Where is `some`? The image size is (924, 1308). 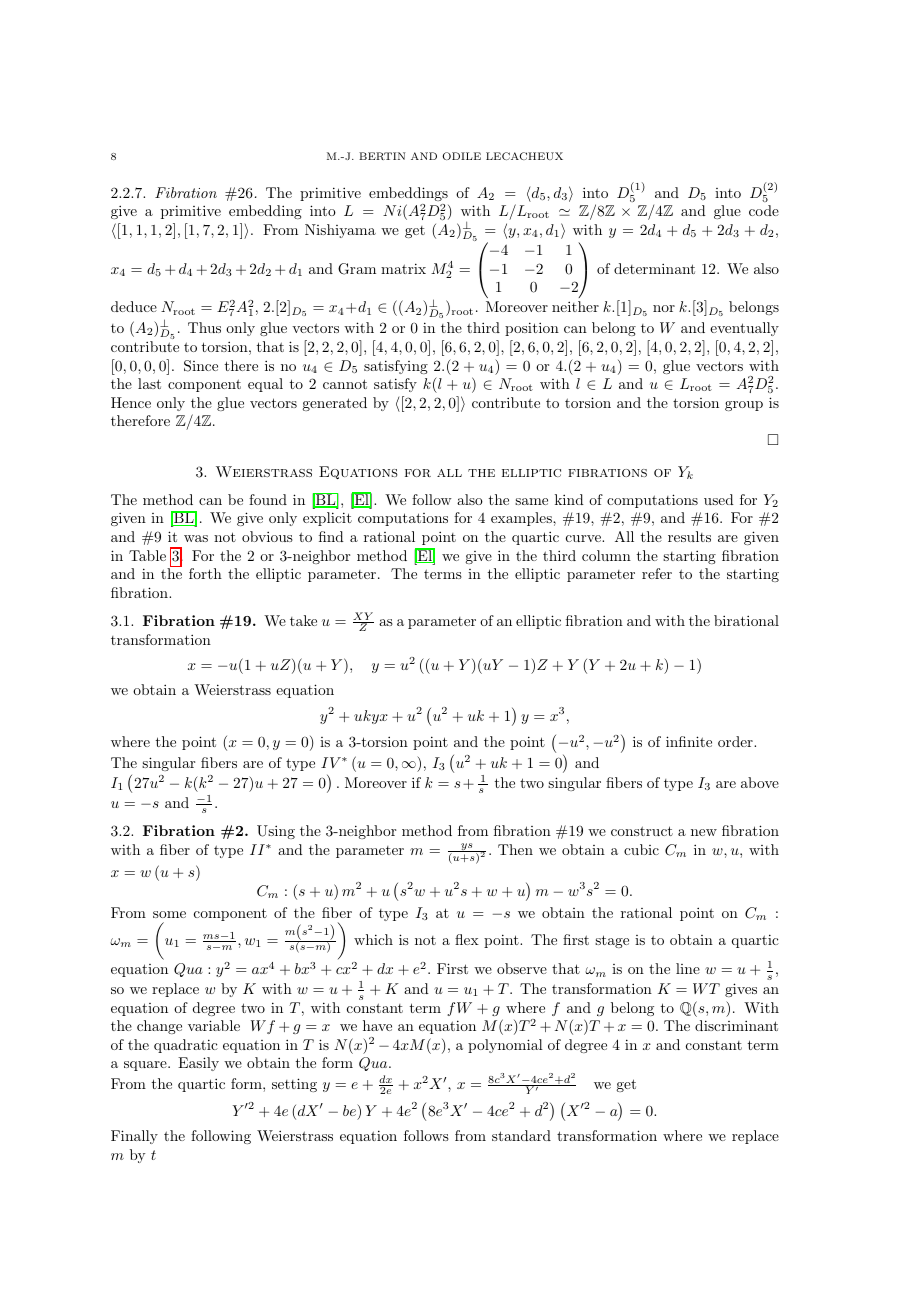
some is located at coordinates (169, 914).
